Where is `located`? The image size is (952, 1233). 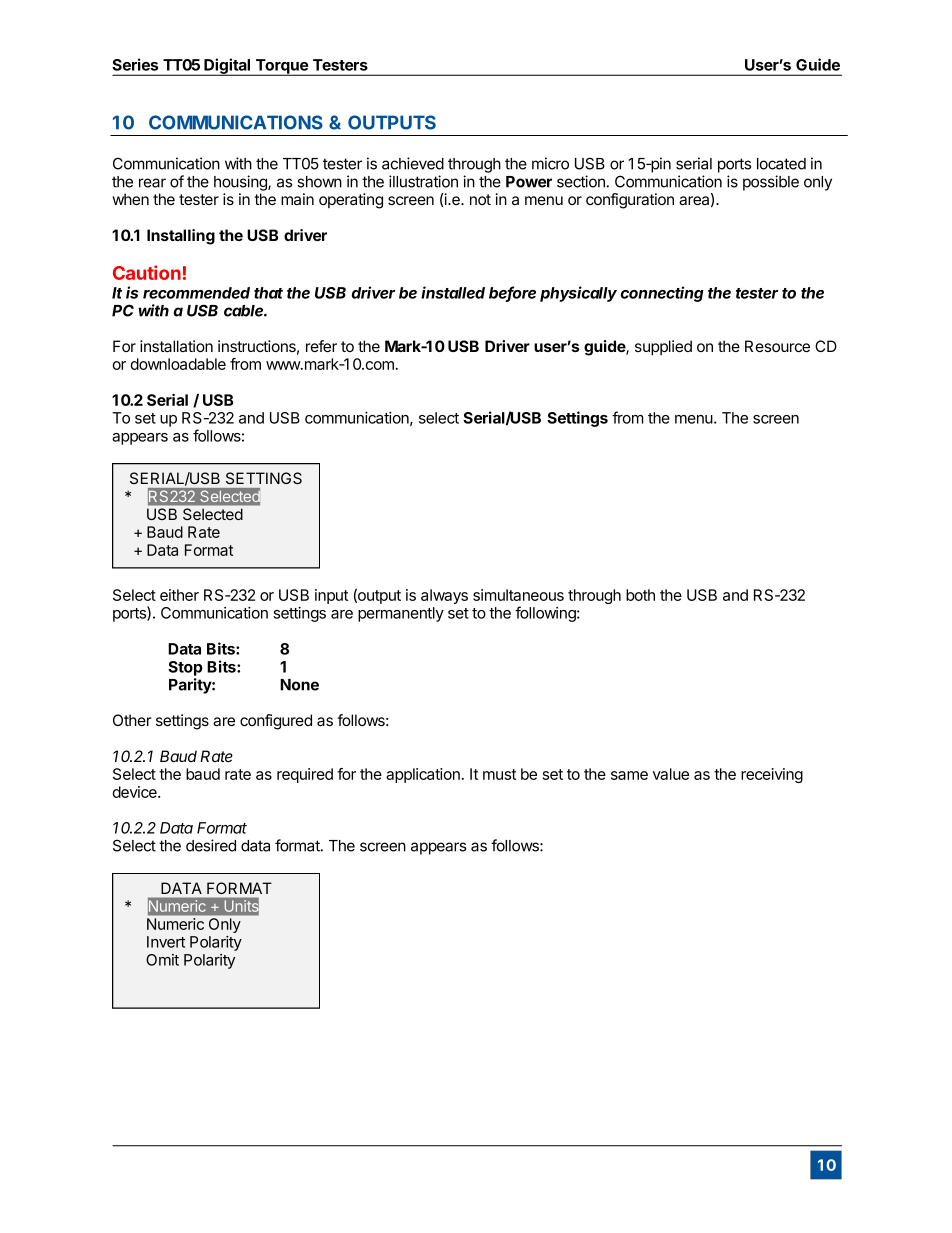 located is located at coordinates (781, 164).
